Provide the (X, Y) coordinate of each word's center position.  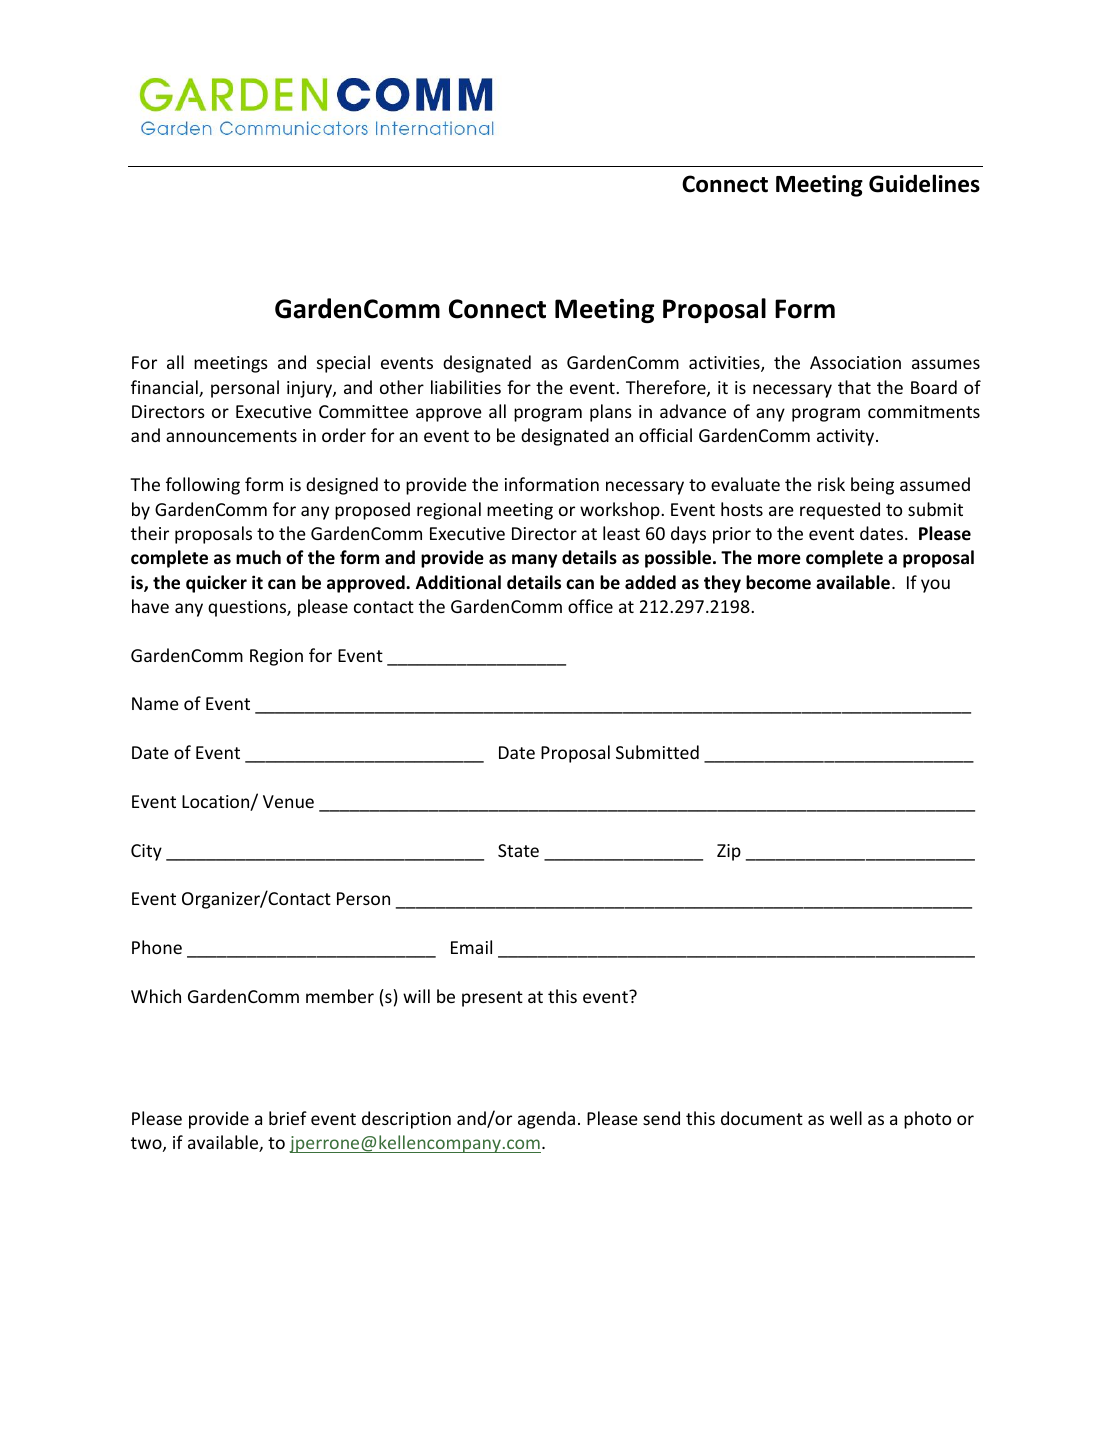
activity (847, 437)
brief (288, 1118)
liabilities (466, 387)
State (518, 850)
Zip (729, 852)
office (590, 606)
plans (611, 413)
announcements (231, 436)
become (778, 582)
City (146, 852)
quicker (216, 584)
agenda (546, 1120)
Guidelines (924, 183)
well (846, 1118)
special (343, 364)
